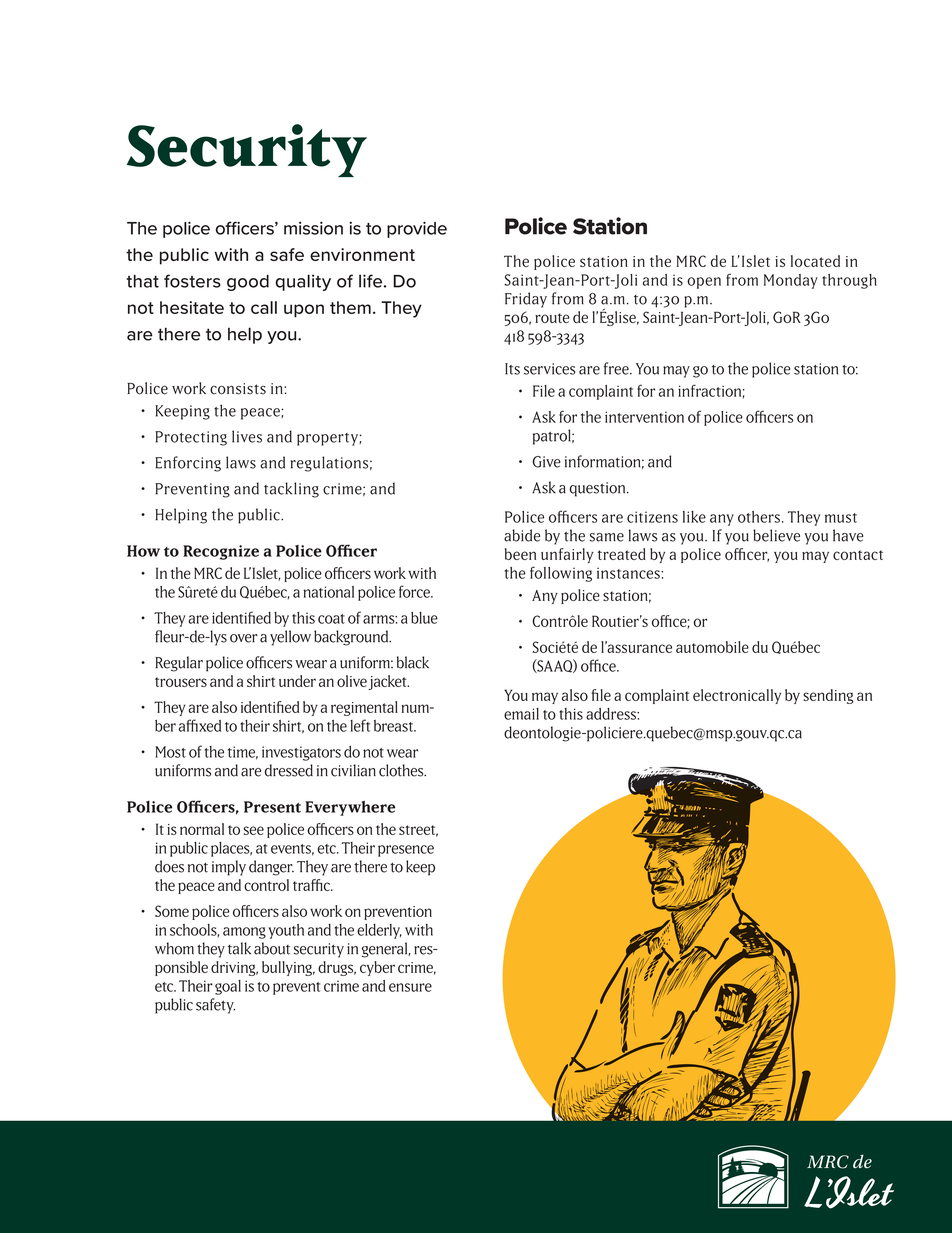  I want to click on provide, so click(417, 229).
